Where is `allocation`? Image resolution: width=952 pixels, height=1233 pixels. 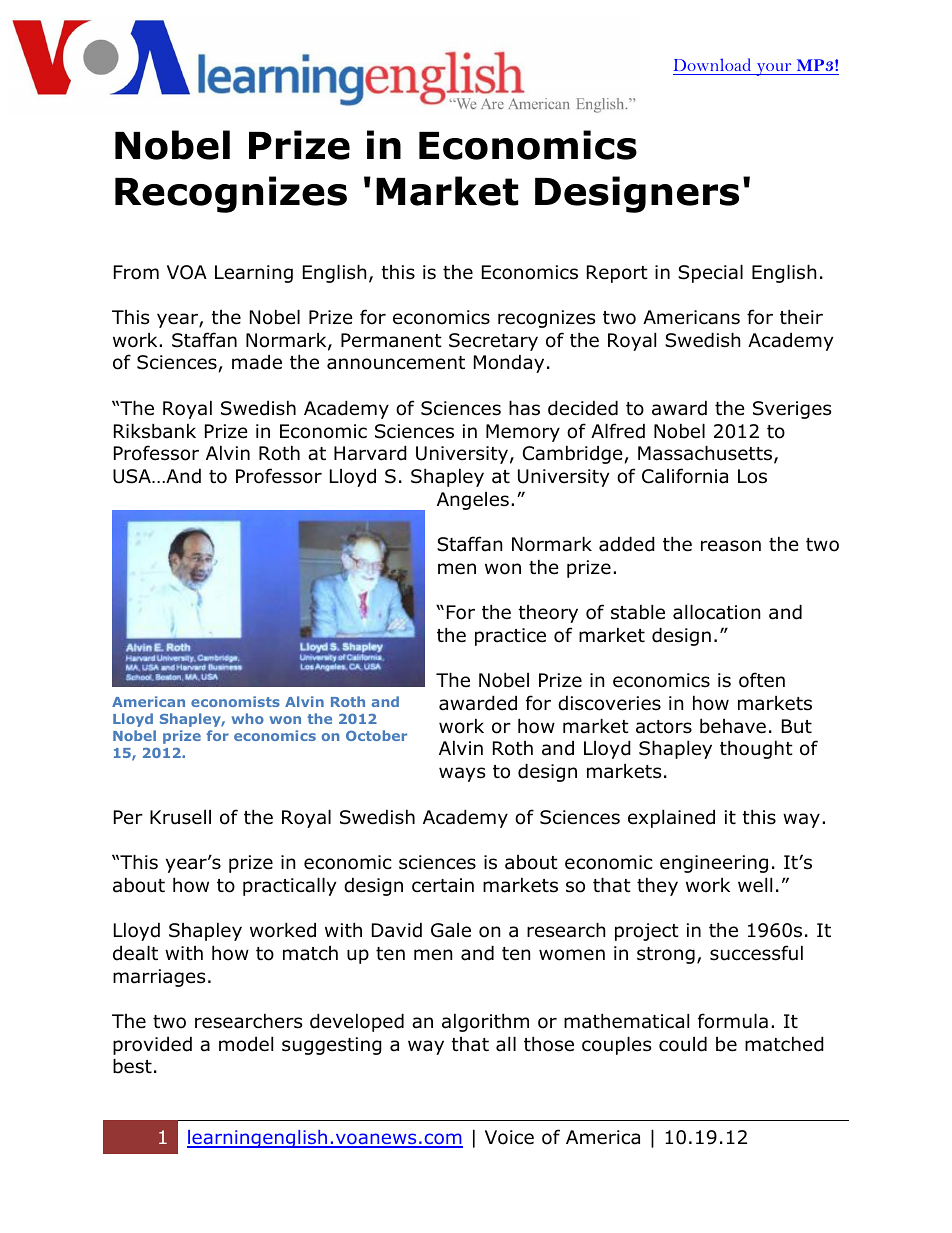 allocation is located at coordinates (716, 612).
